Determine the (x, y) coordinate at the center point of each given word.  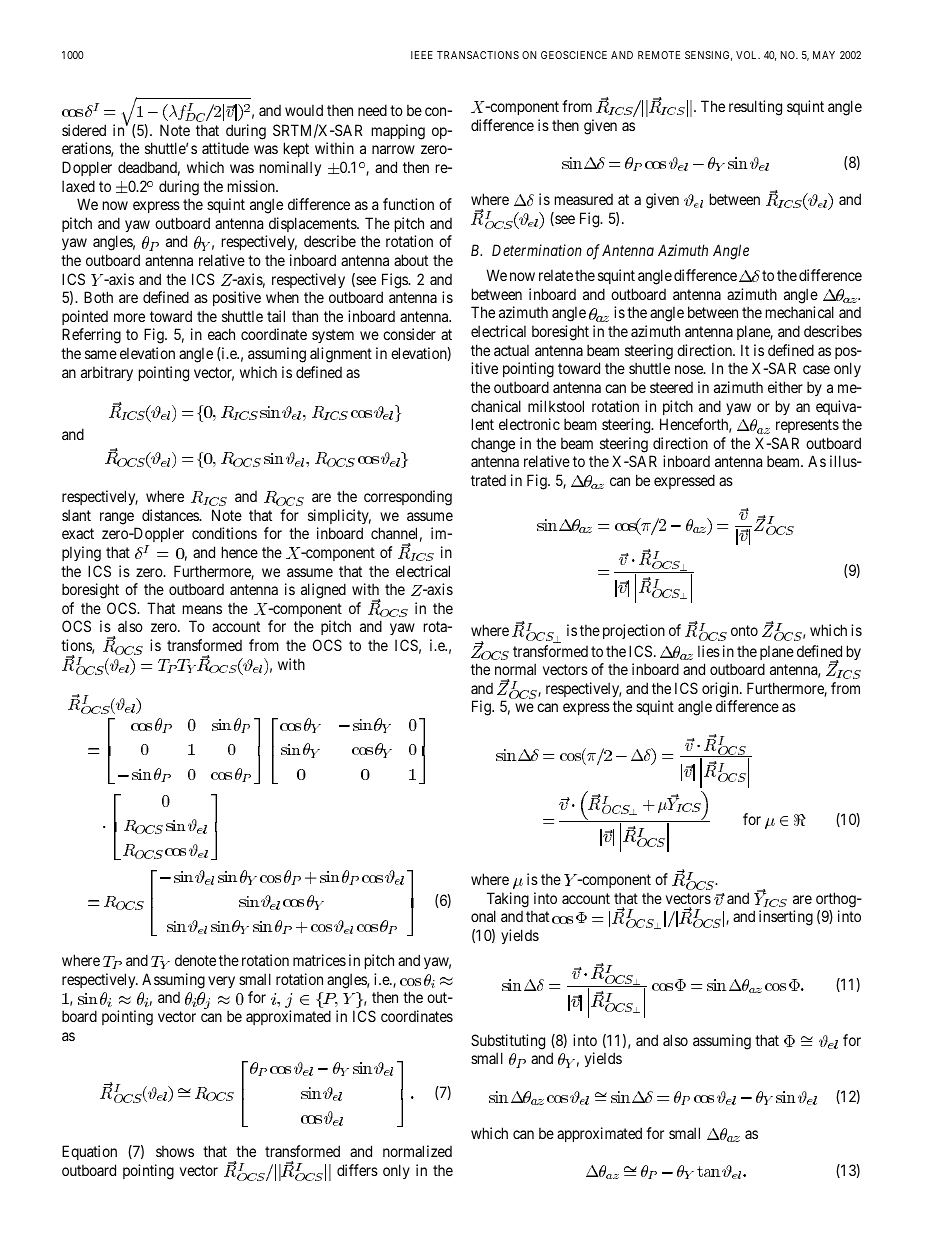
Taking (508, 900)
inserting (786, 918)
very (221, 982)
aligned (323, 591)
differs (357, 1170)
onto (744, 630)
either (785, 387)
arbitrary (107, 373)
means (202, 609)
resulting (755, 108)
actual (511, 350)
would (304, 110)
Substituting (508, 1042)
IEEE (422, 55)
